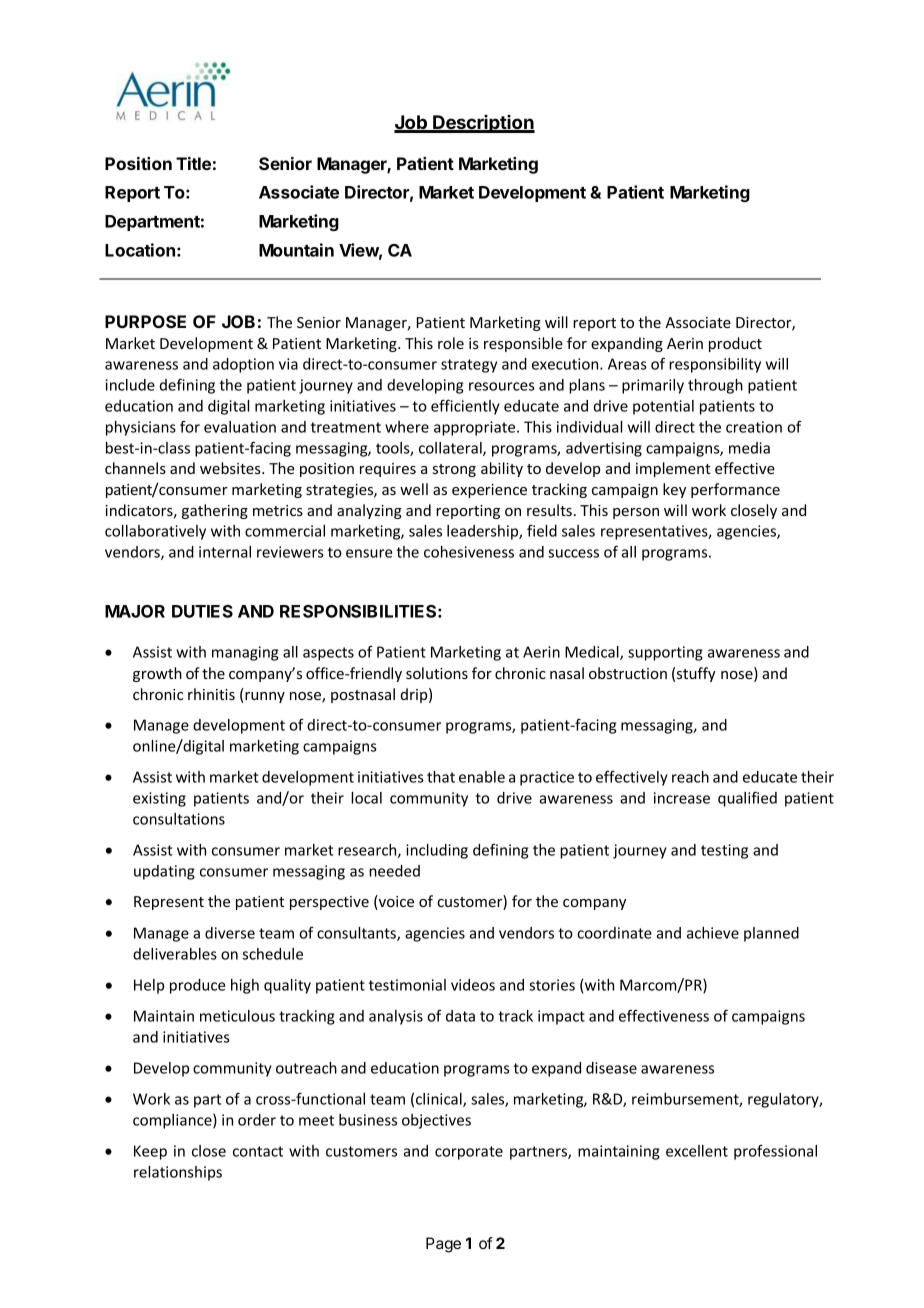  What do you see at coordinates (715, 365) in the screenshot?
I see `responsibility` at bounding box center [715, 365].
